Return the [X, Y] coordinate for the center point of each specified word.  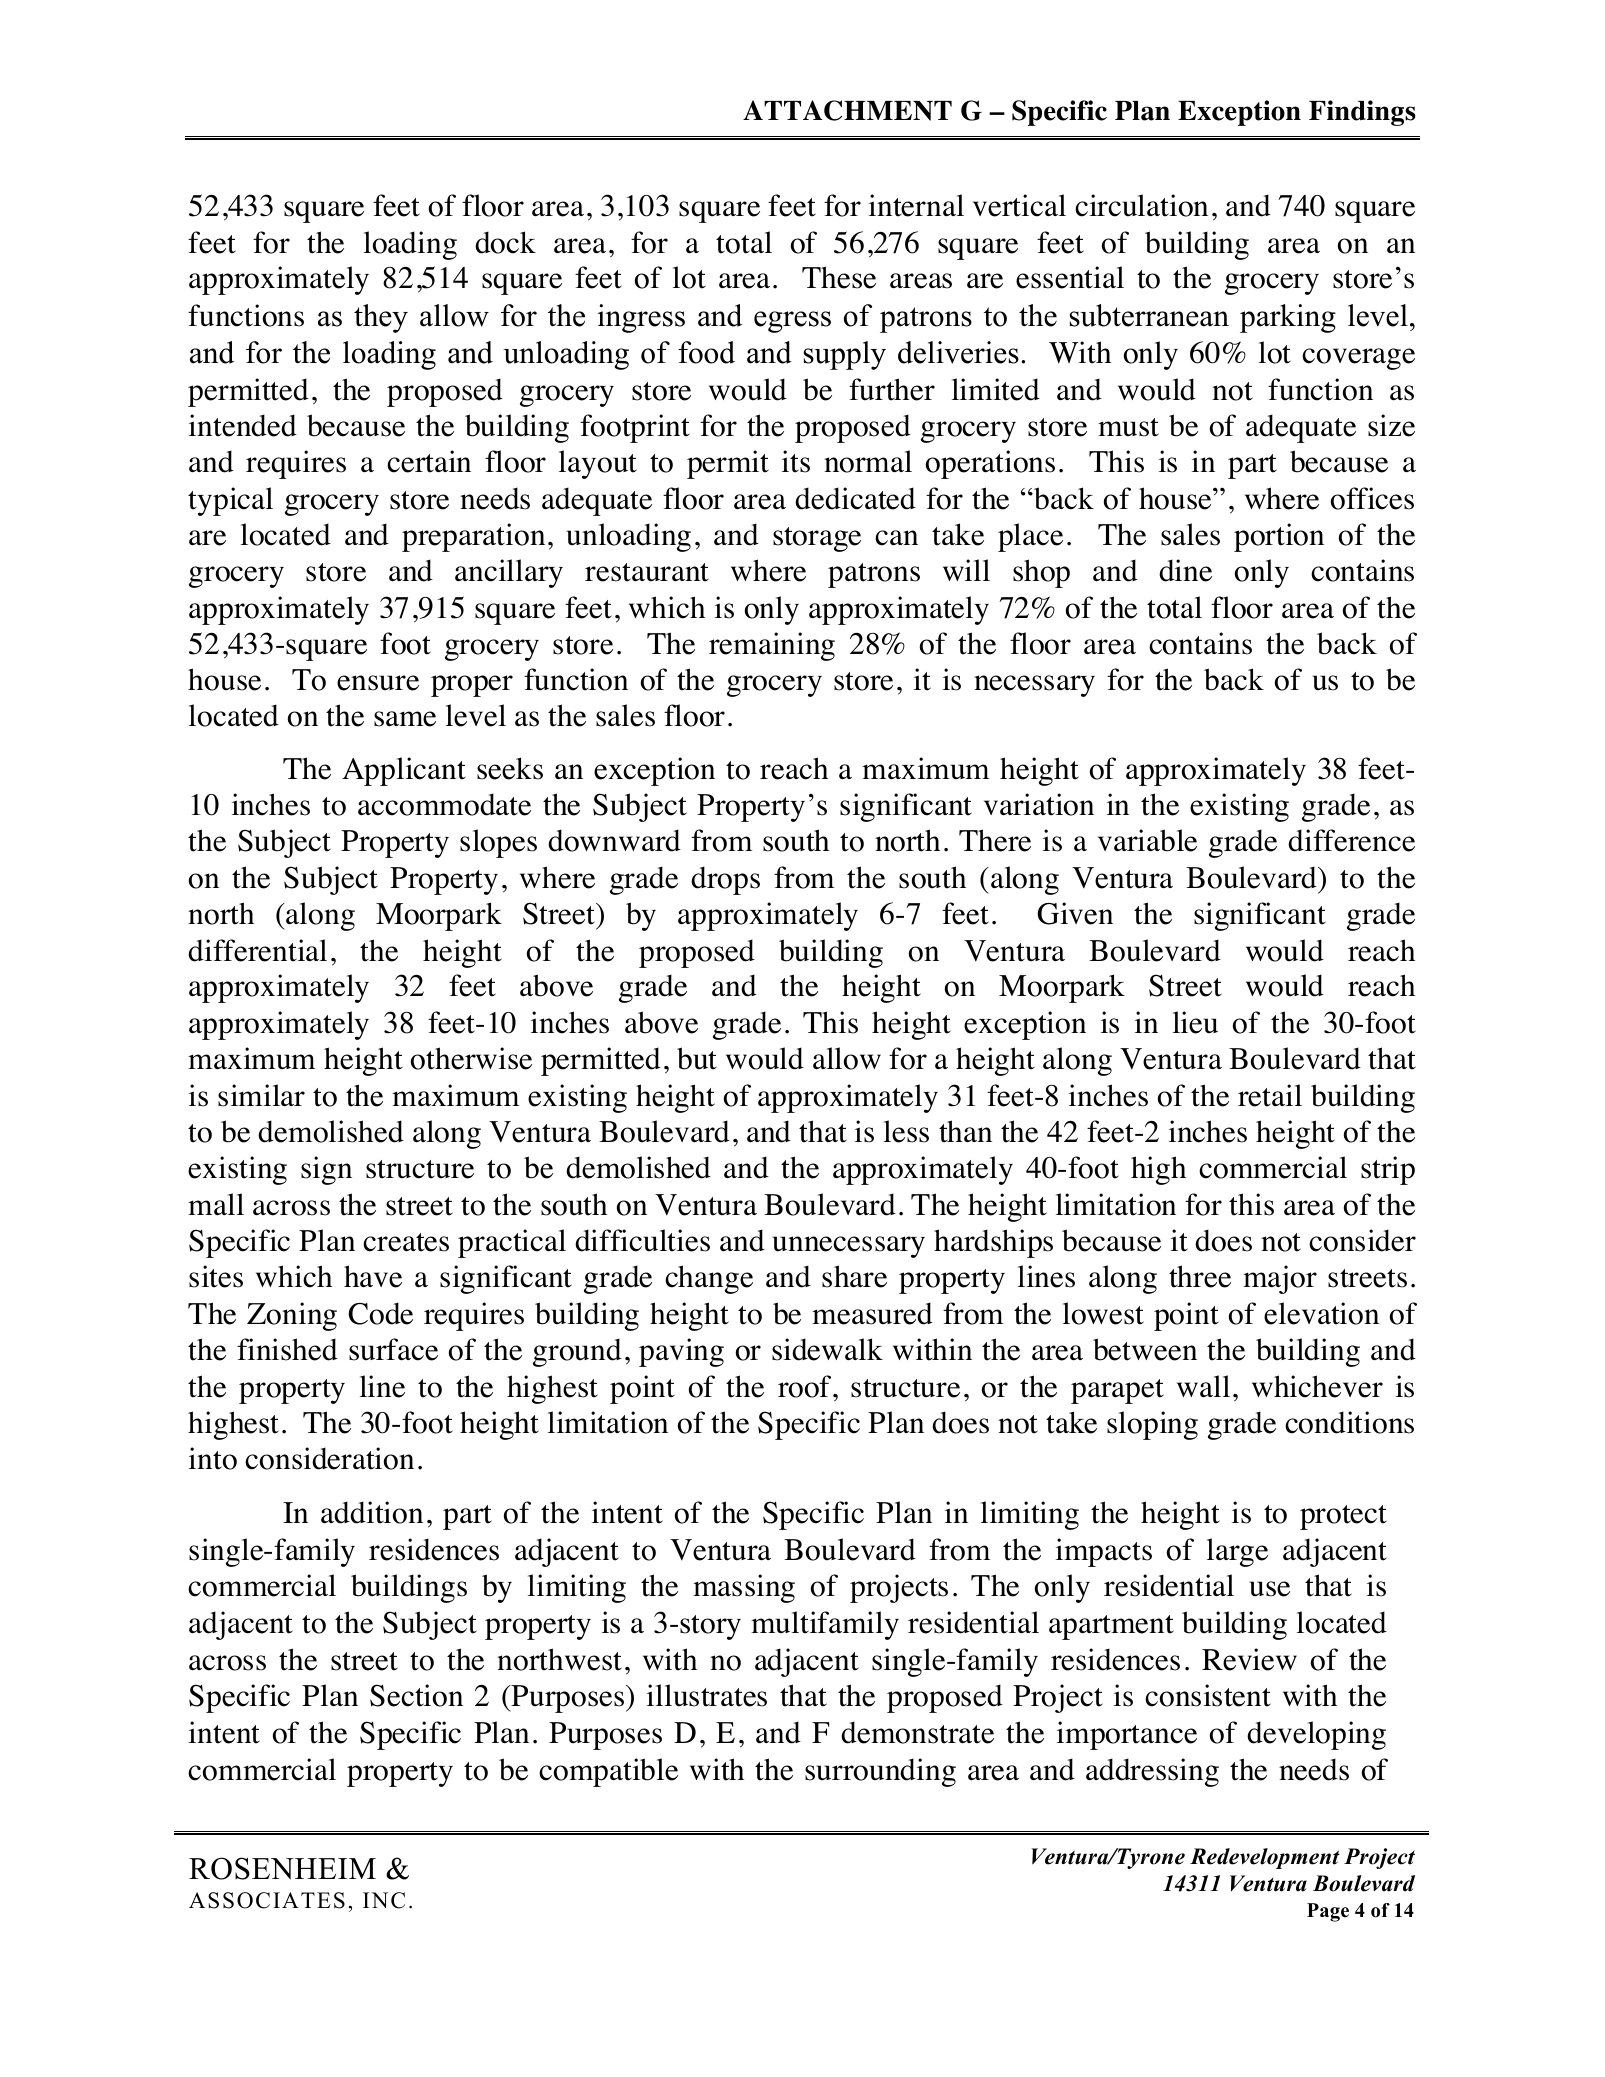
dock [505, 242]
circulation [1141, 205]
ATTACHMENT [847, 110]
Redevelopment [1265, 1858]
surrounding [880, 1772]
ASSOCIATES [267, 1900]
